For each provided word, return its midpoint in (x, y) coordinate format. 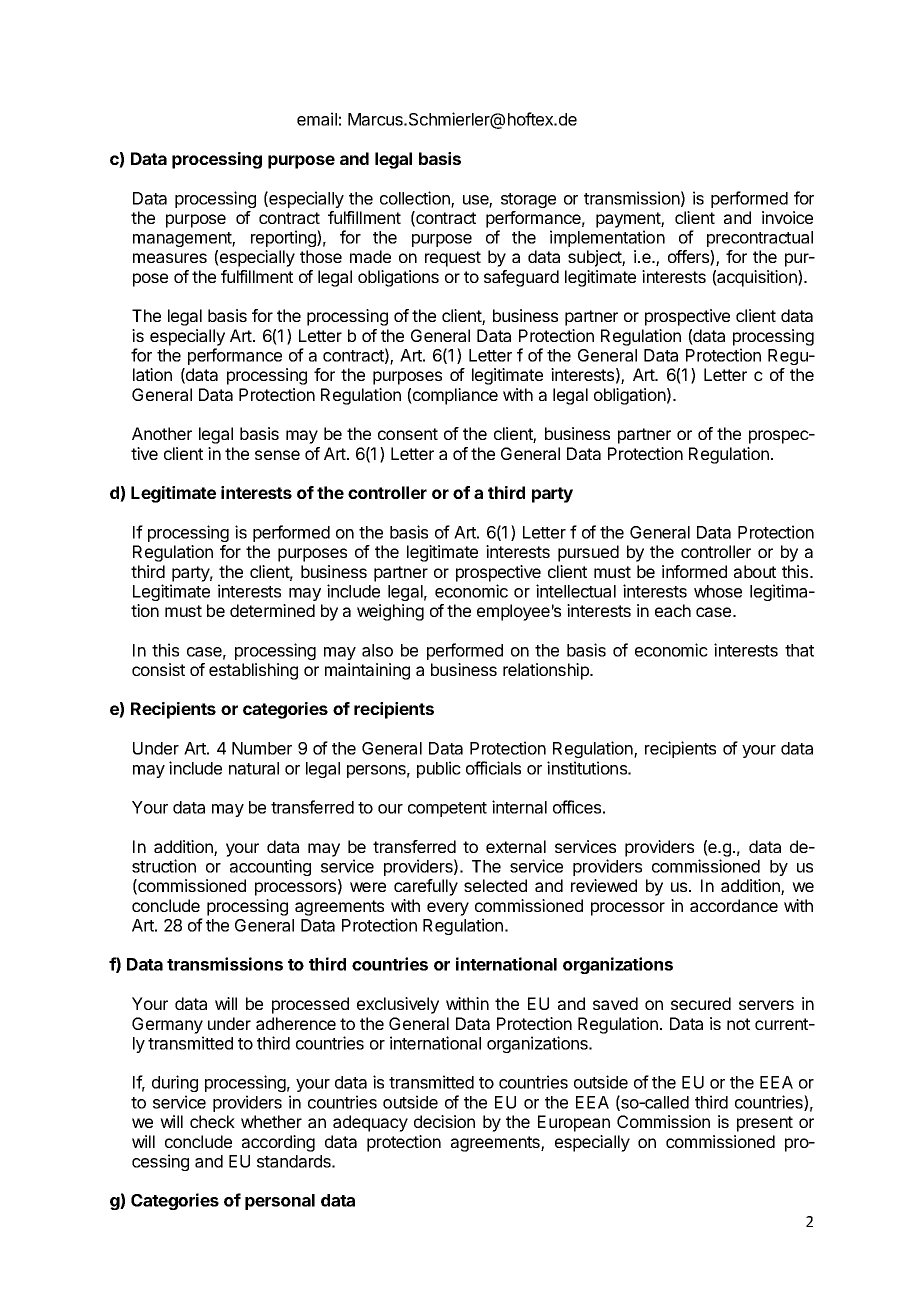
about (755, 571)
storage (528, 200)
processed (310, 1005)
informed (694, 571)
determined (272, 610)
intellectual (576, 591)
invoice (787, 217)
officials (493, 768)
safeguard (521, 278)
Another (162, 433)
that (799, 650)
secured (701, 1003)
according (278, 1143)
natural (254, 768)
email (317, 119)
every (448, 909)
